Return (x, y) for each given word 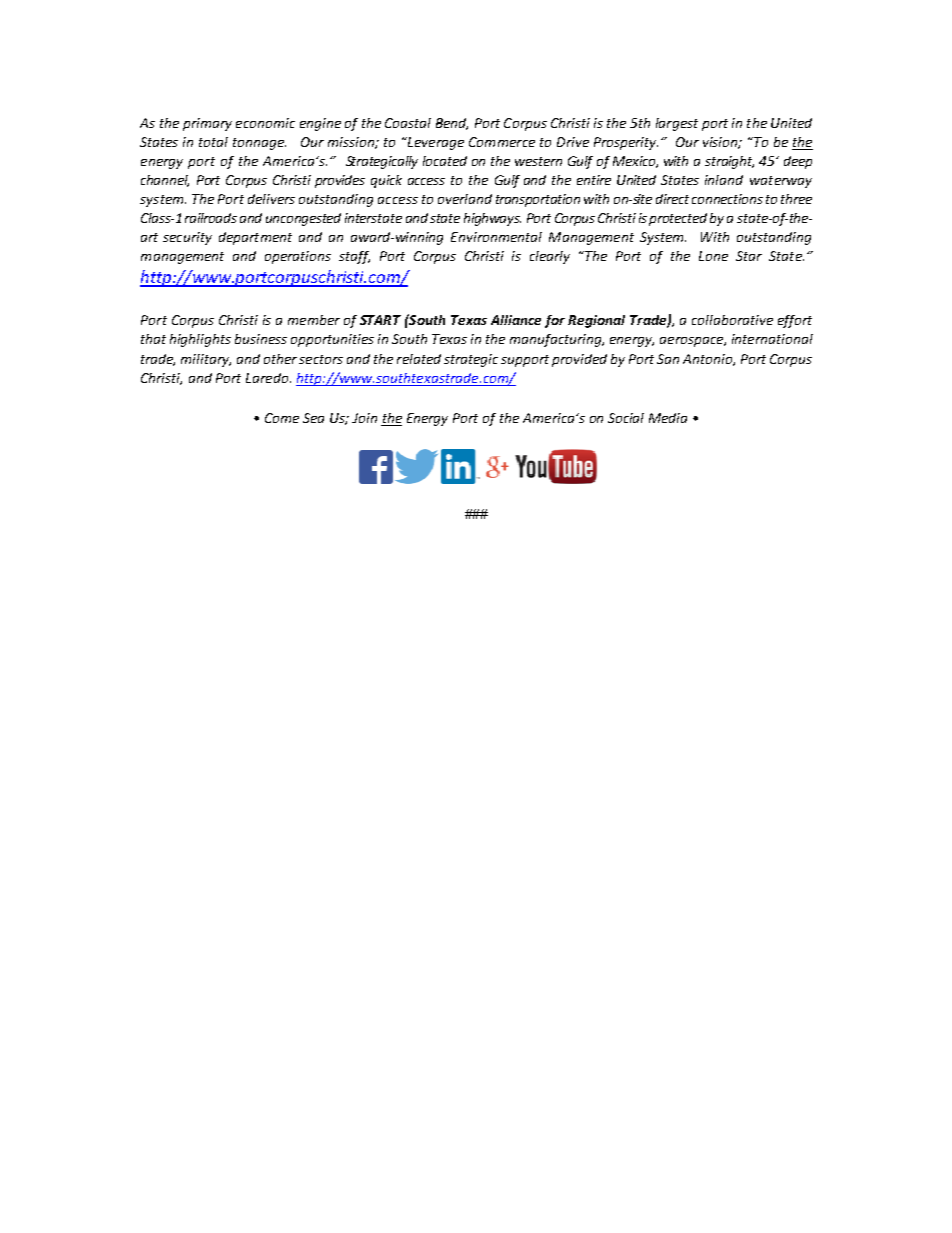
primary (207, 124)
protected (678, 219)
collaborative (732, 320)
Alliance (516, 320)
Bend (452, 124)
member (314, 320)
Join (364, 418)
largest (677, 124)
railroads (211, 218)
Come (282, 418)
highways (492, 219)
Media (668, 418)
